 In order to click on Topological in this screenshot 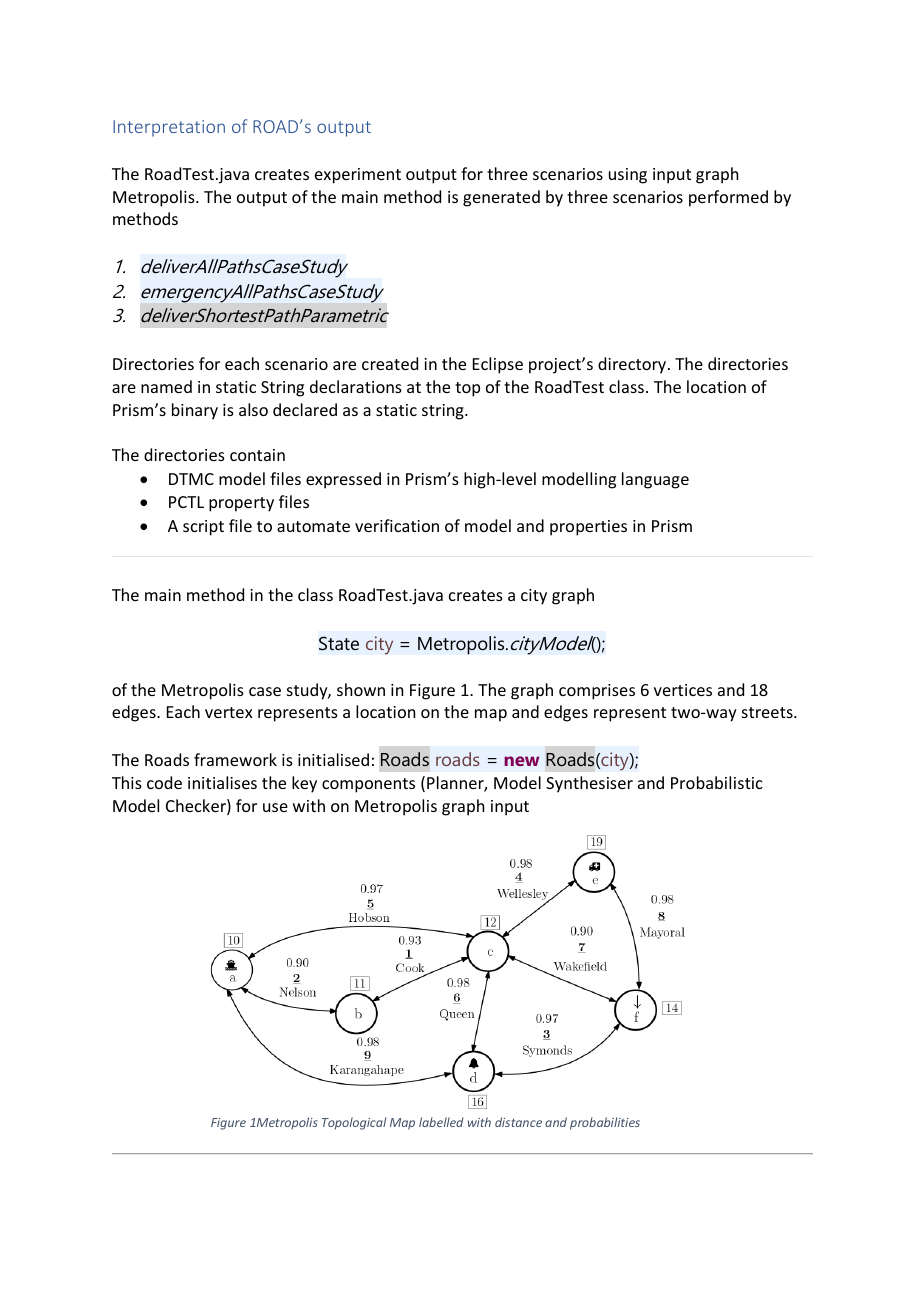, I will do `click(354, 1123)`.
